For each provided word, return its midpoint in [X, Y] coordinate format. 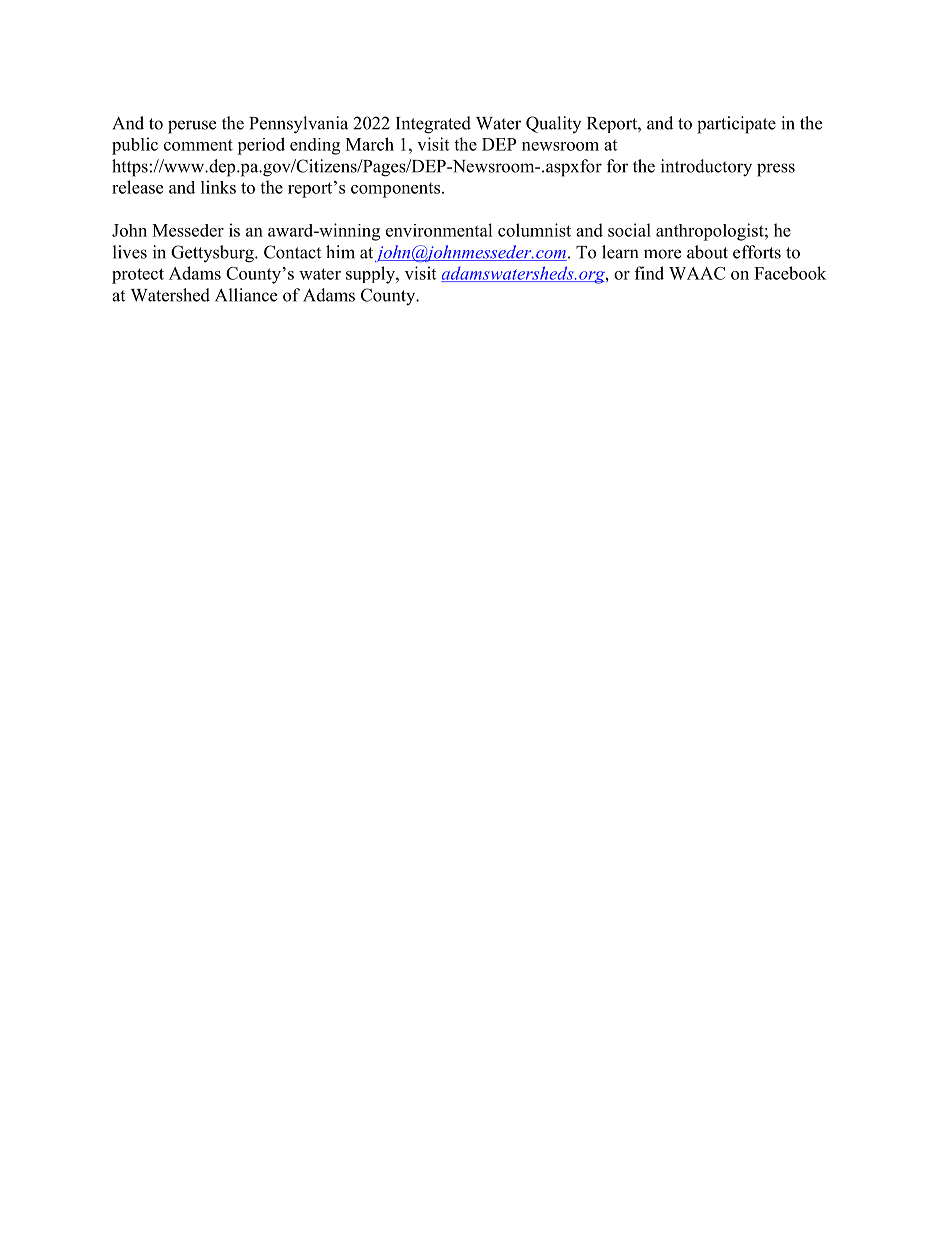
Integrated [433, 125]
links [218, 187]
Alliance [246, 295]
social [629, 230]
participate [736, 125]
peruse [192, 127]
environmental [439, 230]
